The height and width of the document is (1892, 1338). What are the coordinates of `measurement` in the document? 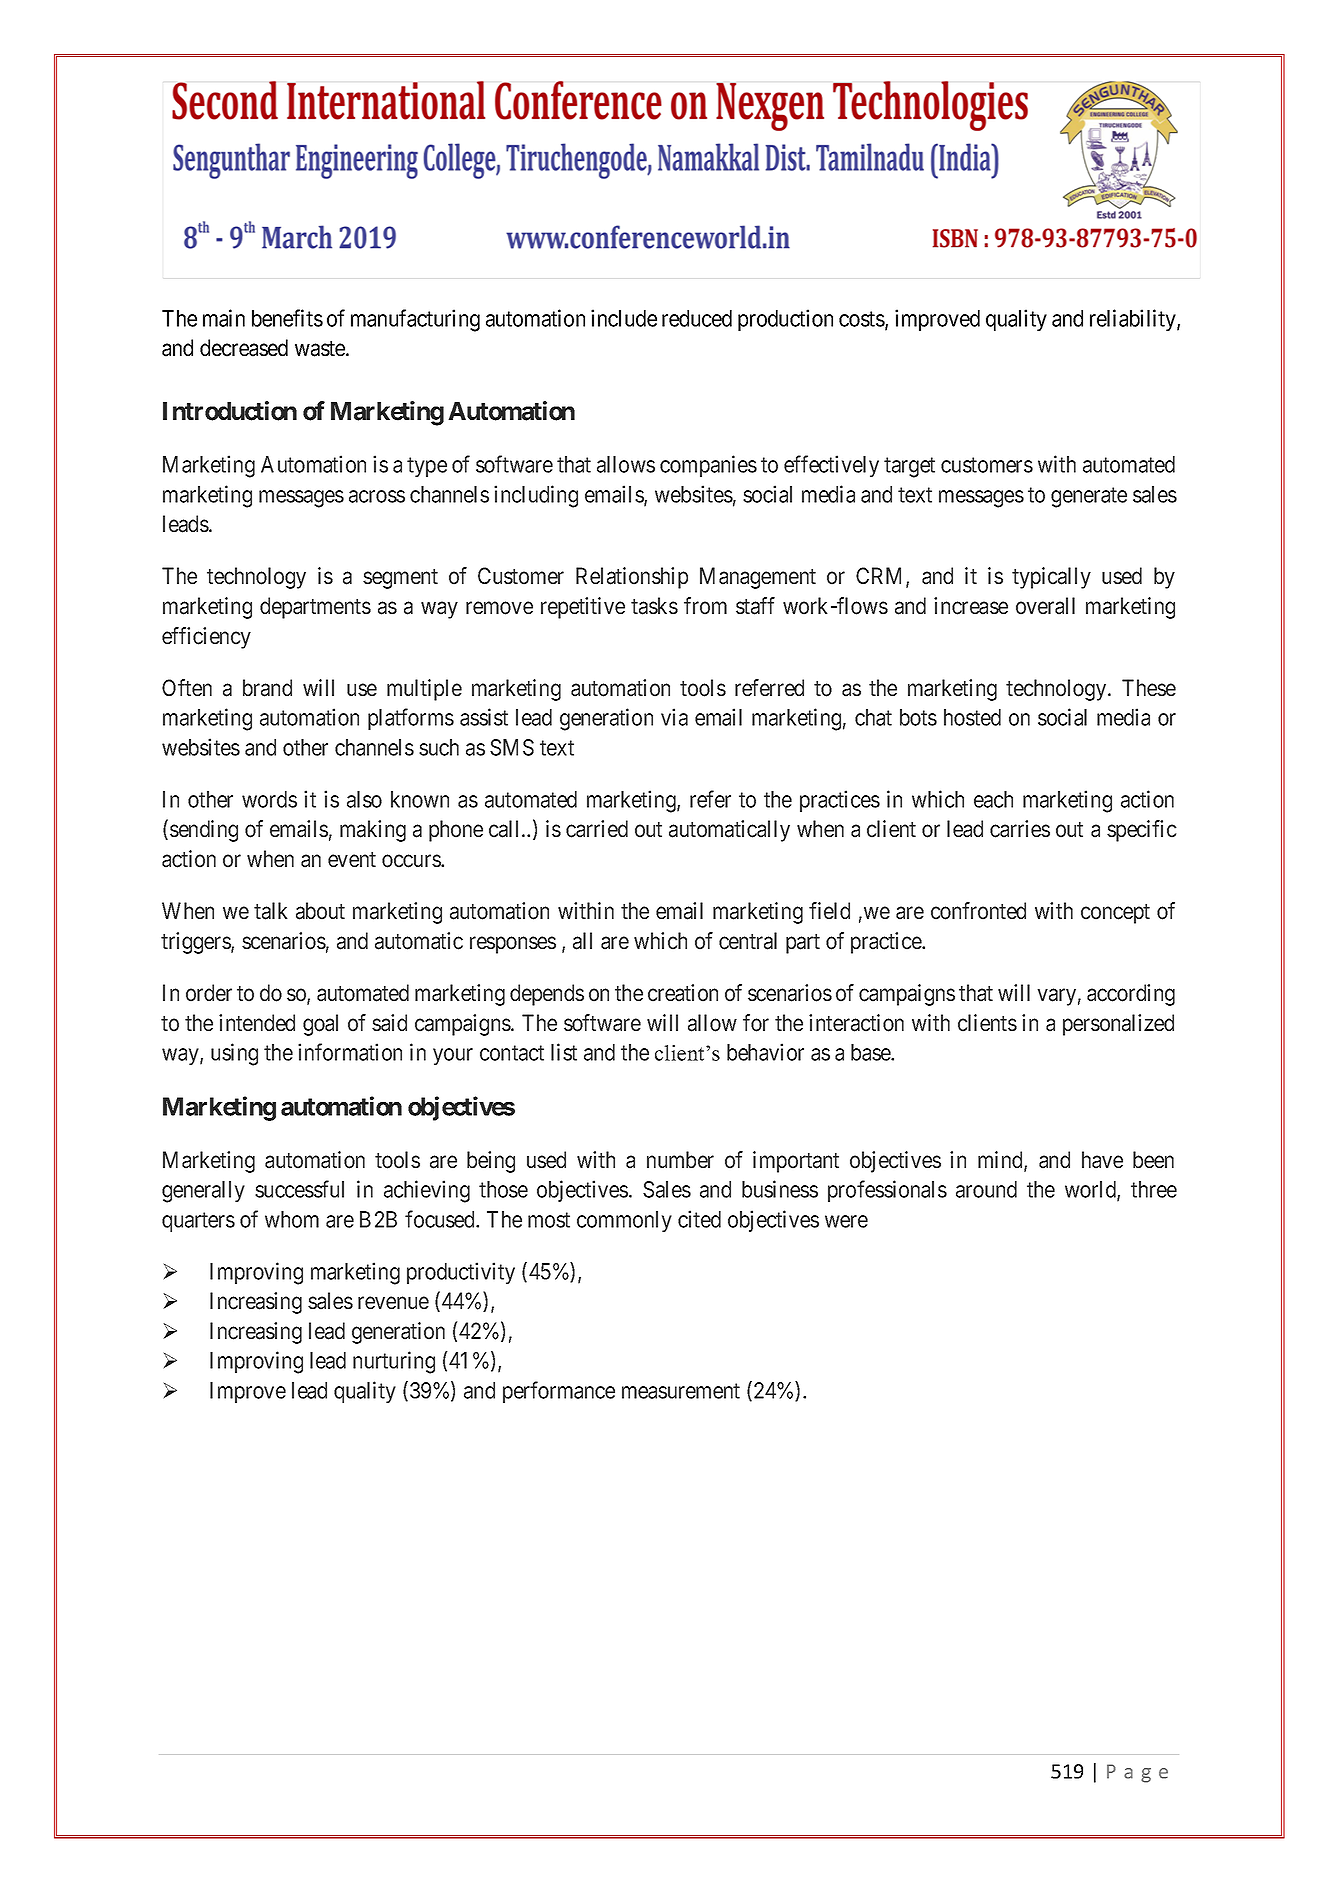 It's located at (681, 1391).
